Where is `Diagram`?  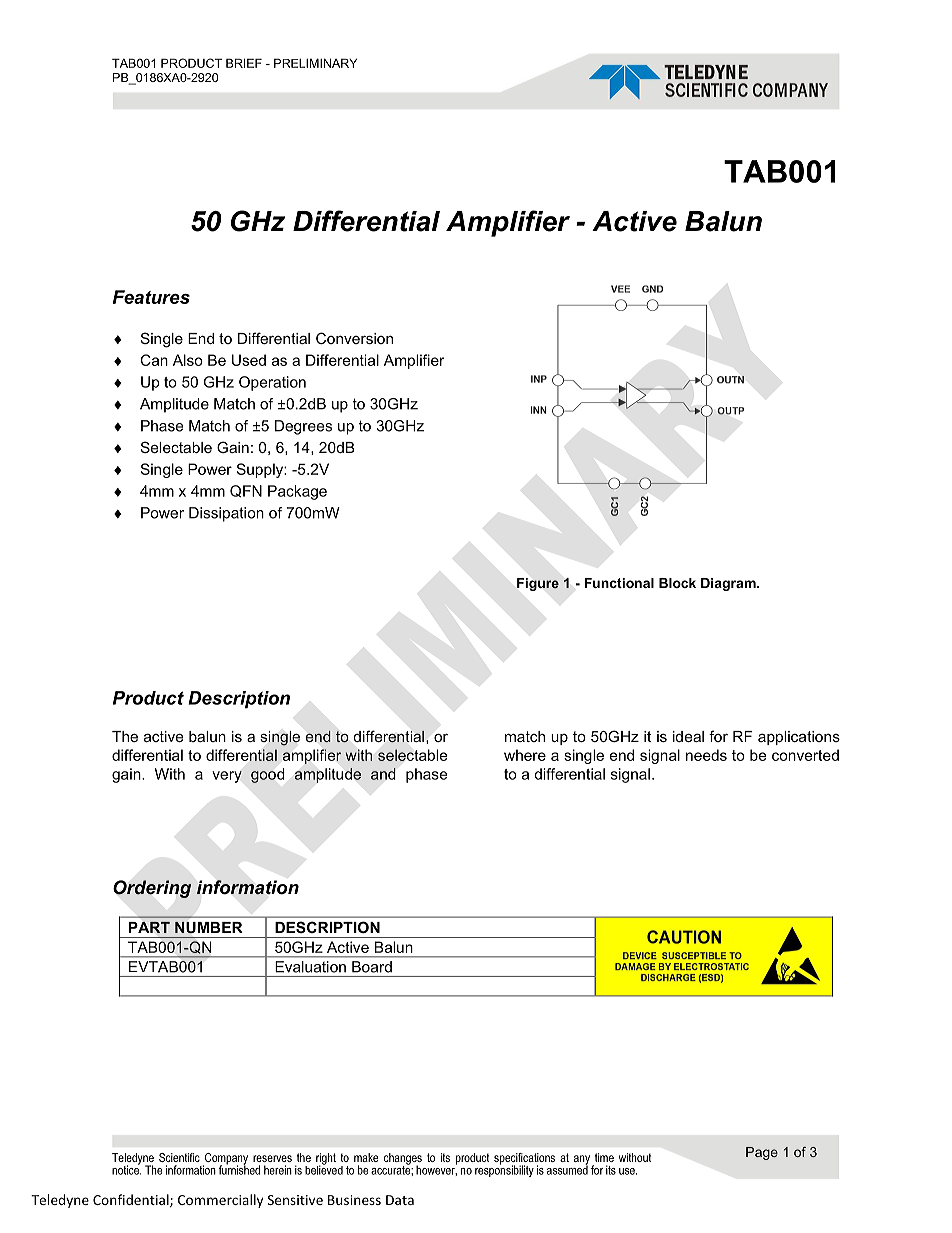
Diagram is located at coordinates (729, 584).
